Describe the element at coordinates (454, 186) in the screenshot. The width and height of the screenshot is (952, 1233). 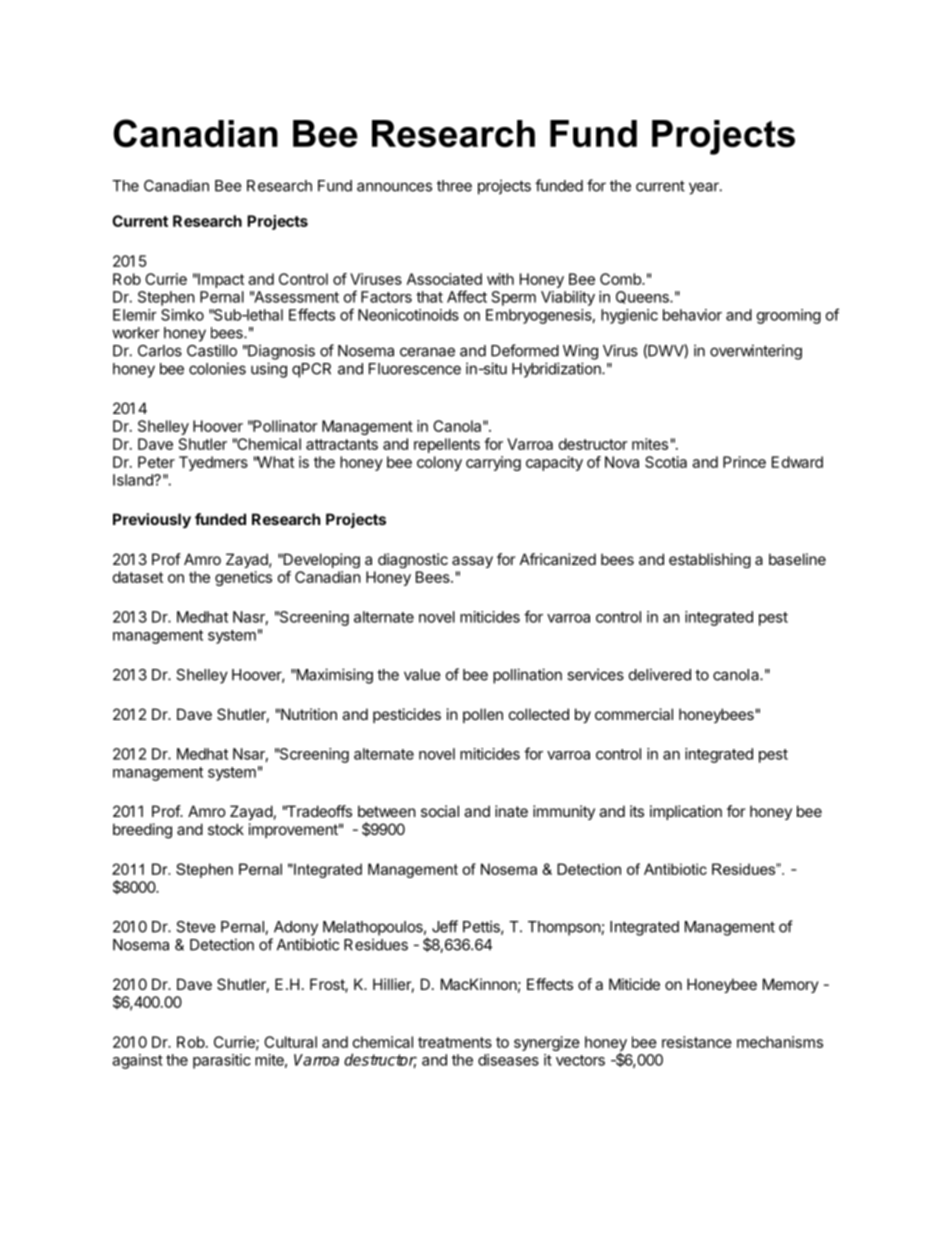
I see `three` at that location.
